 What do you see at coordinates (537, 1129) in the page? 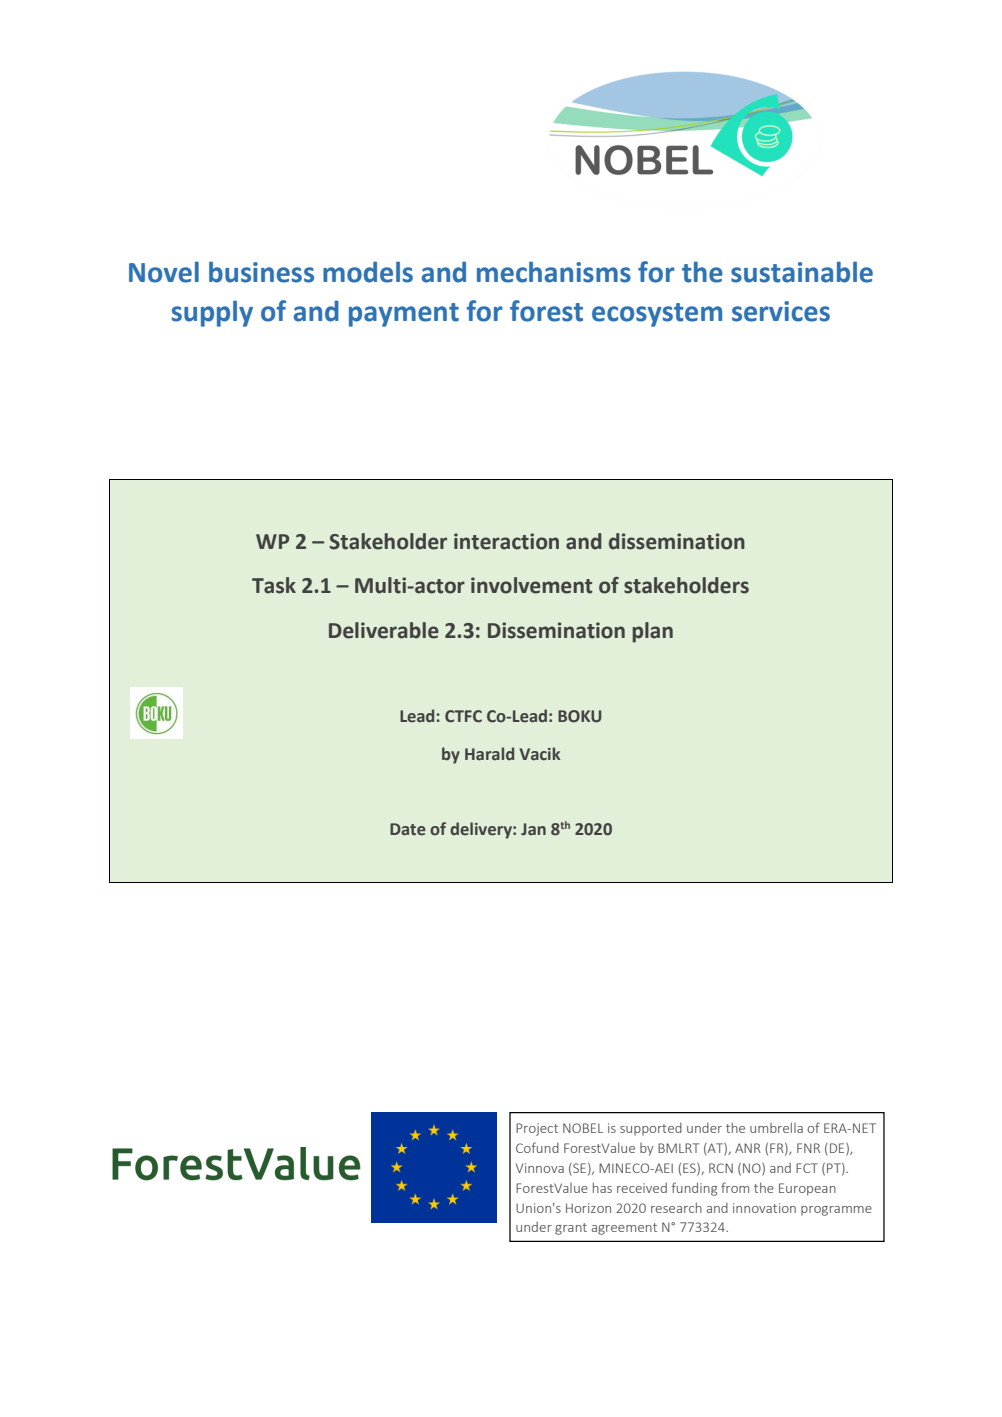
I see `Project` at bounding box center [537, 1129].
